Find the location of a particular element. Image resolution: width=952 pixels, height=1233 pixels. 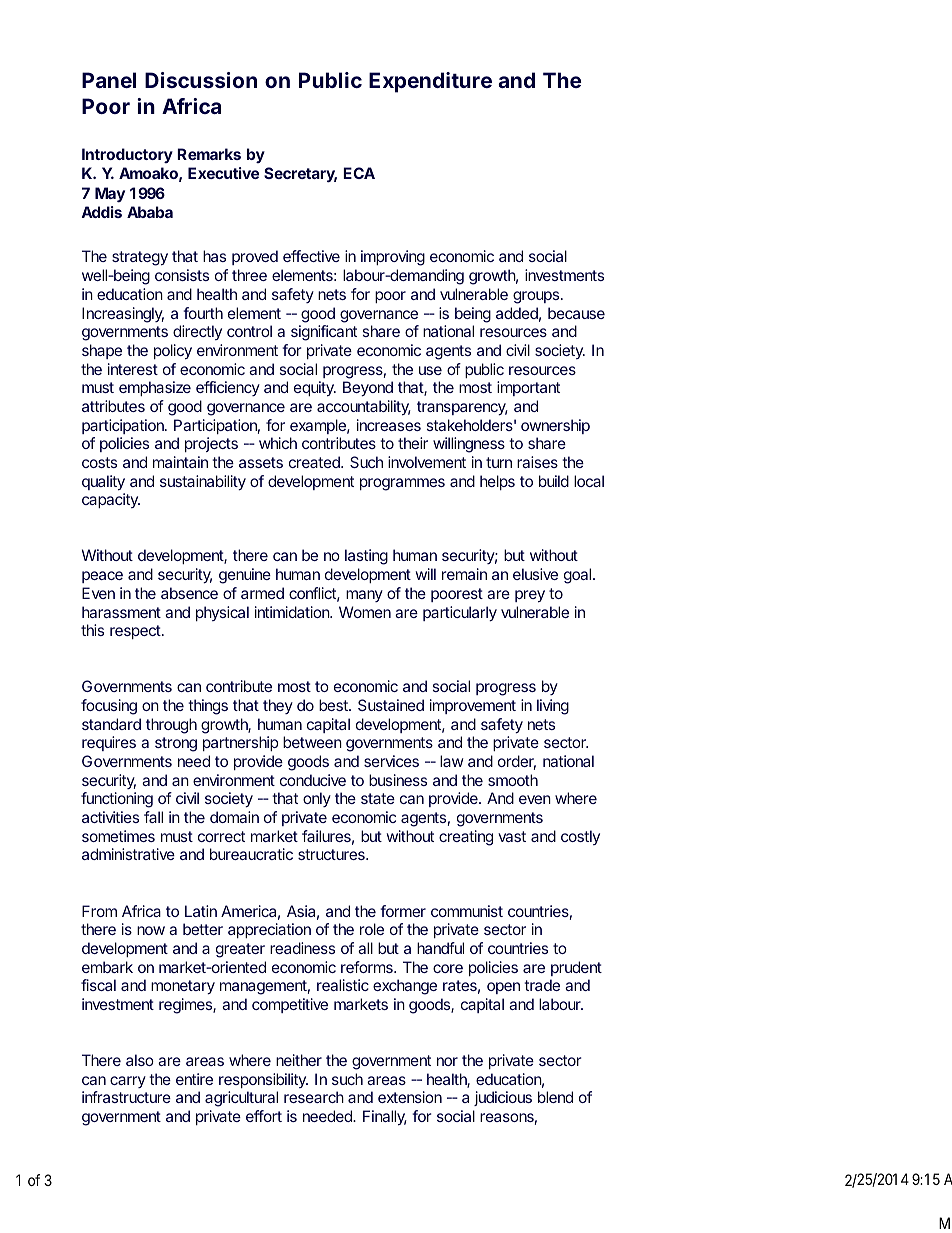

Introductory is located at coordinates (127, 155).
